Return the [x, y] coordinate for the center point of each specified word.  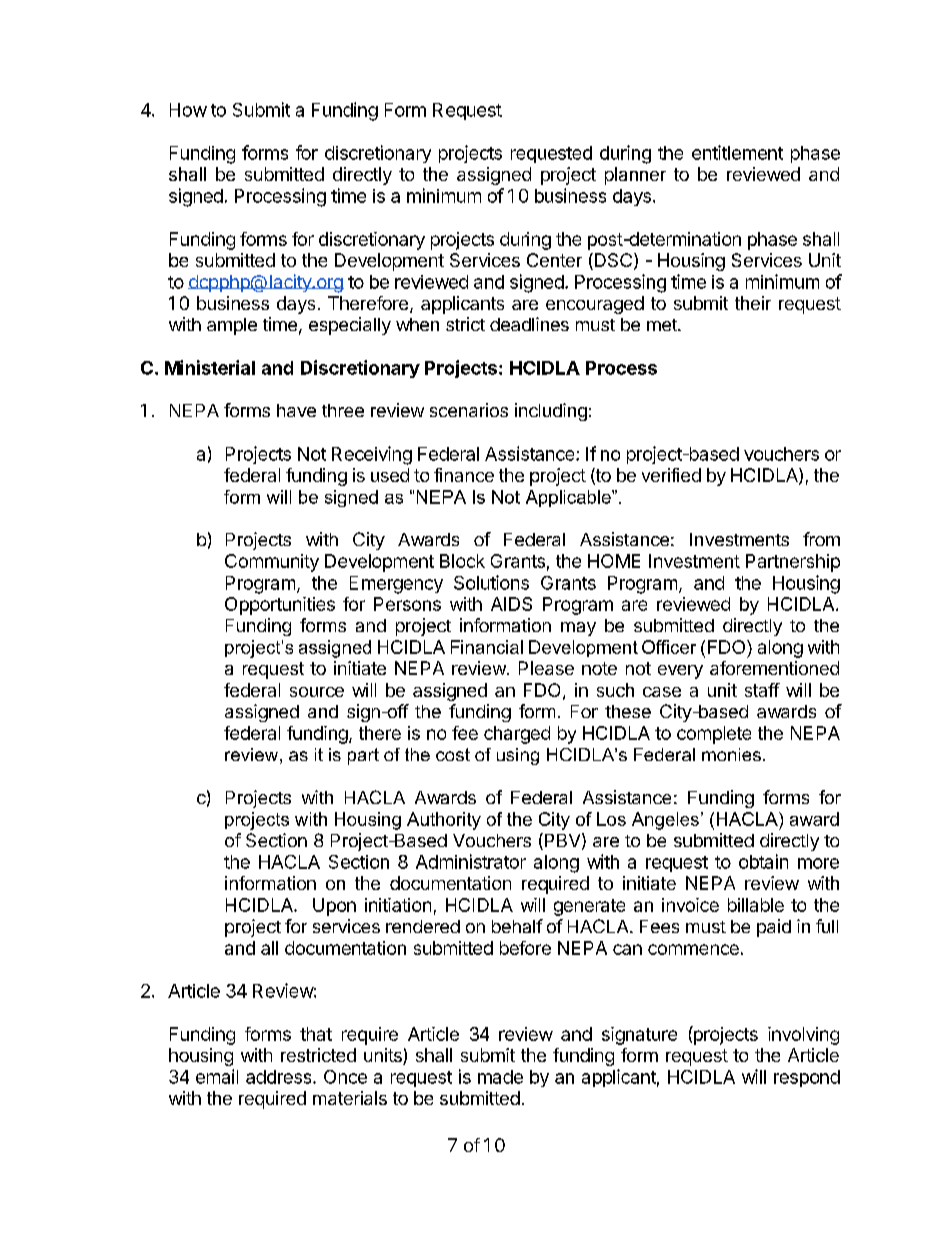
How [188, 110]
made [500, 1077]
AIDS [511, 604]
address [280, 1077]
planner [635, 176]
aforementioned [774, 668]
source [317, 692]
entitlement [737, 152]
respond [807, 1078]
